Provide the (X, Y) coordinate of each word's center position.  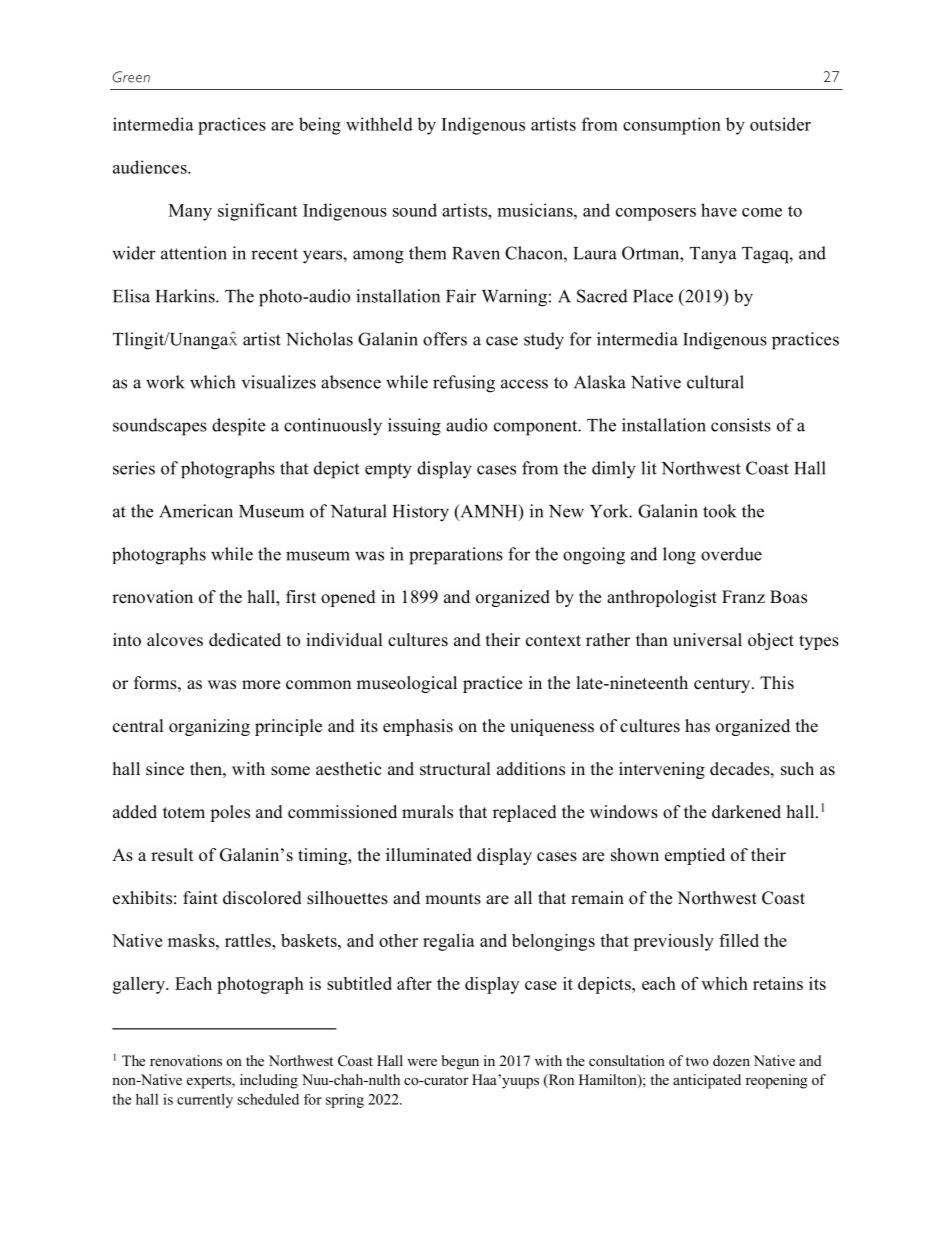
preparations (456, 556)
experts (210, 1082)
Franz (743, 596)
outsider (780, 124)
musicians (536, 210)
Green (131, 77)
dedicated (245, 640)
